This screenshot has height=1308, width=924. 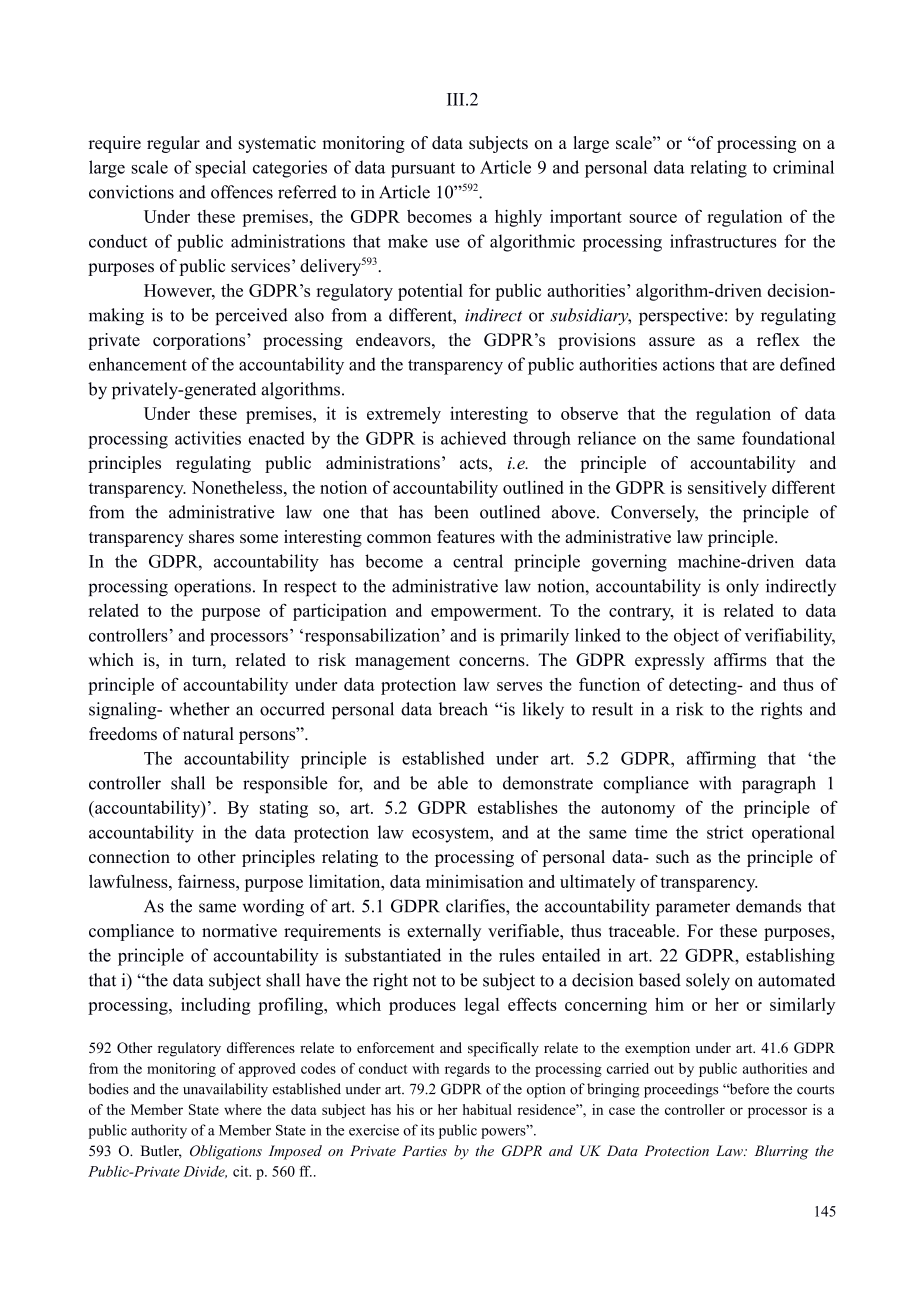 I want to click on special, so click(x=221, y=169).
